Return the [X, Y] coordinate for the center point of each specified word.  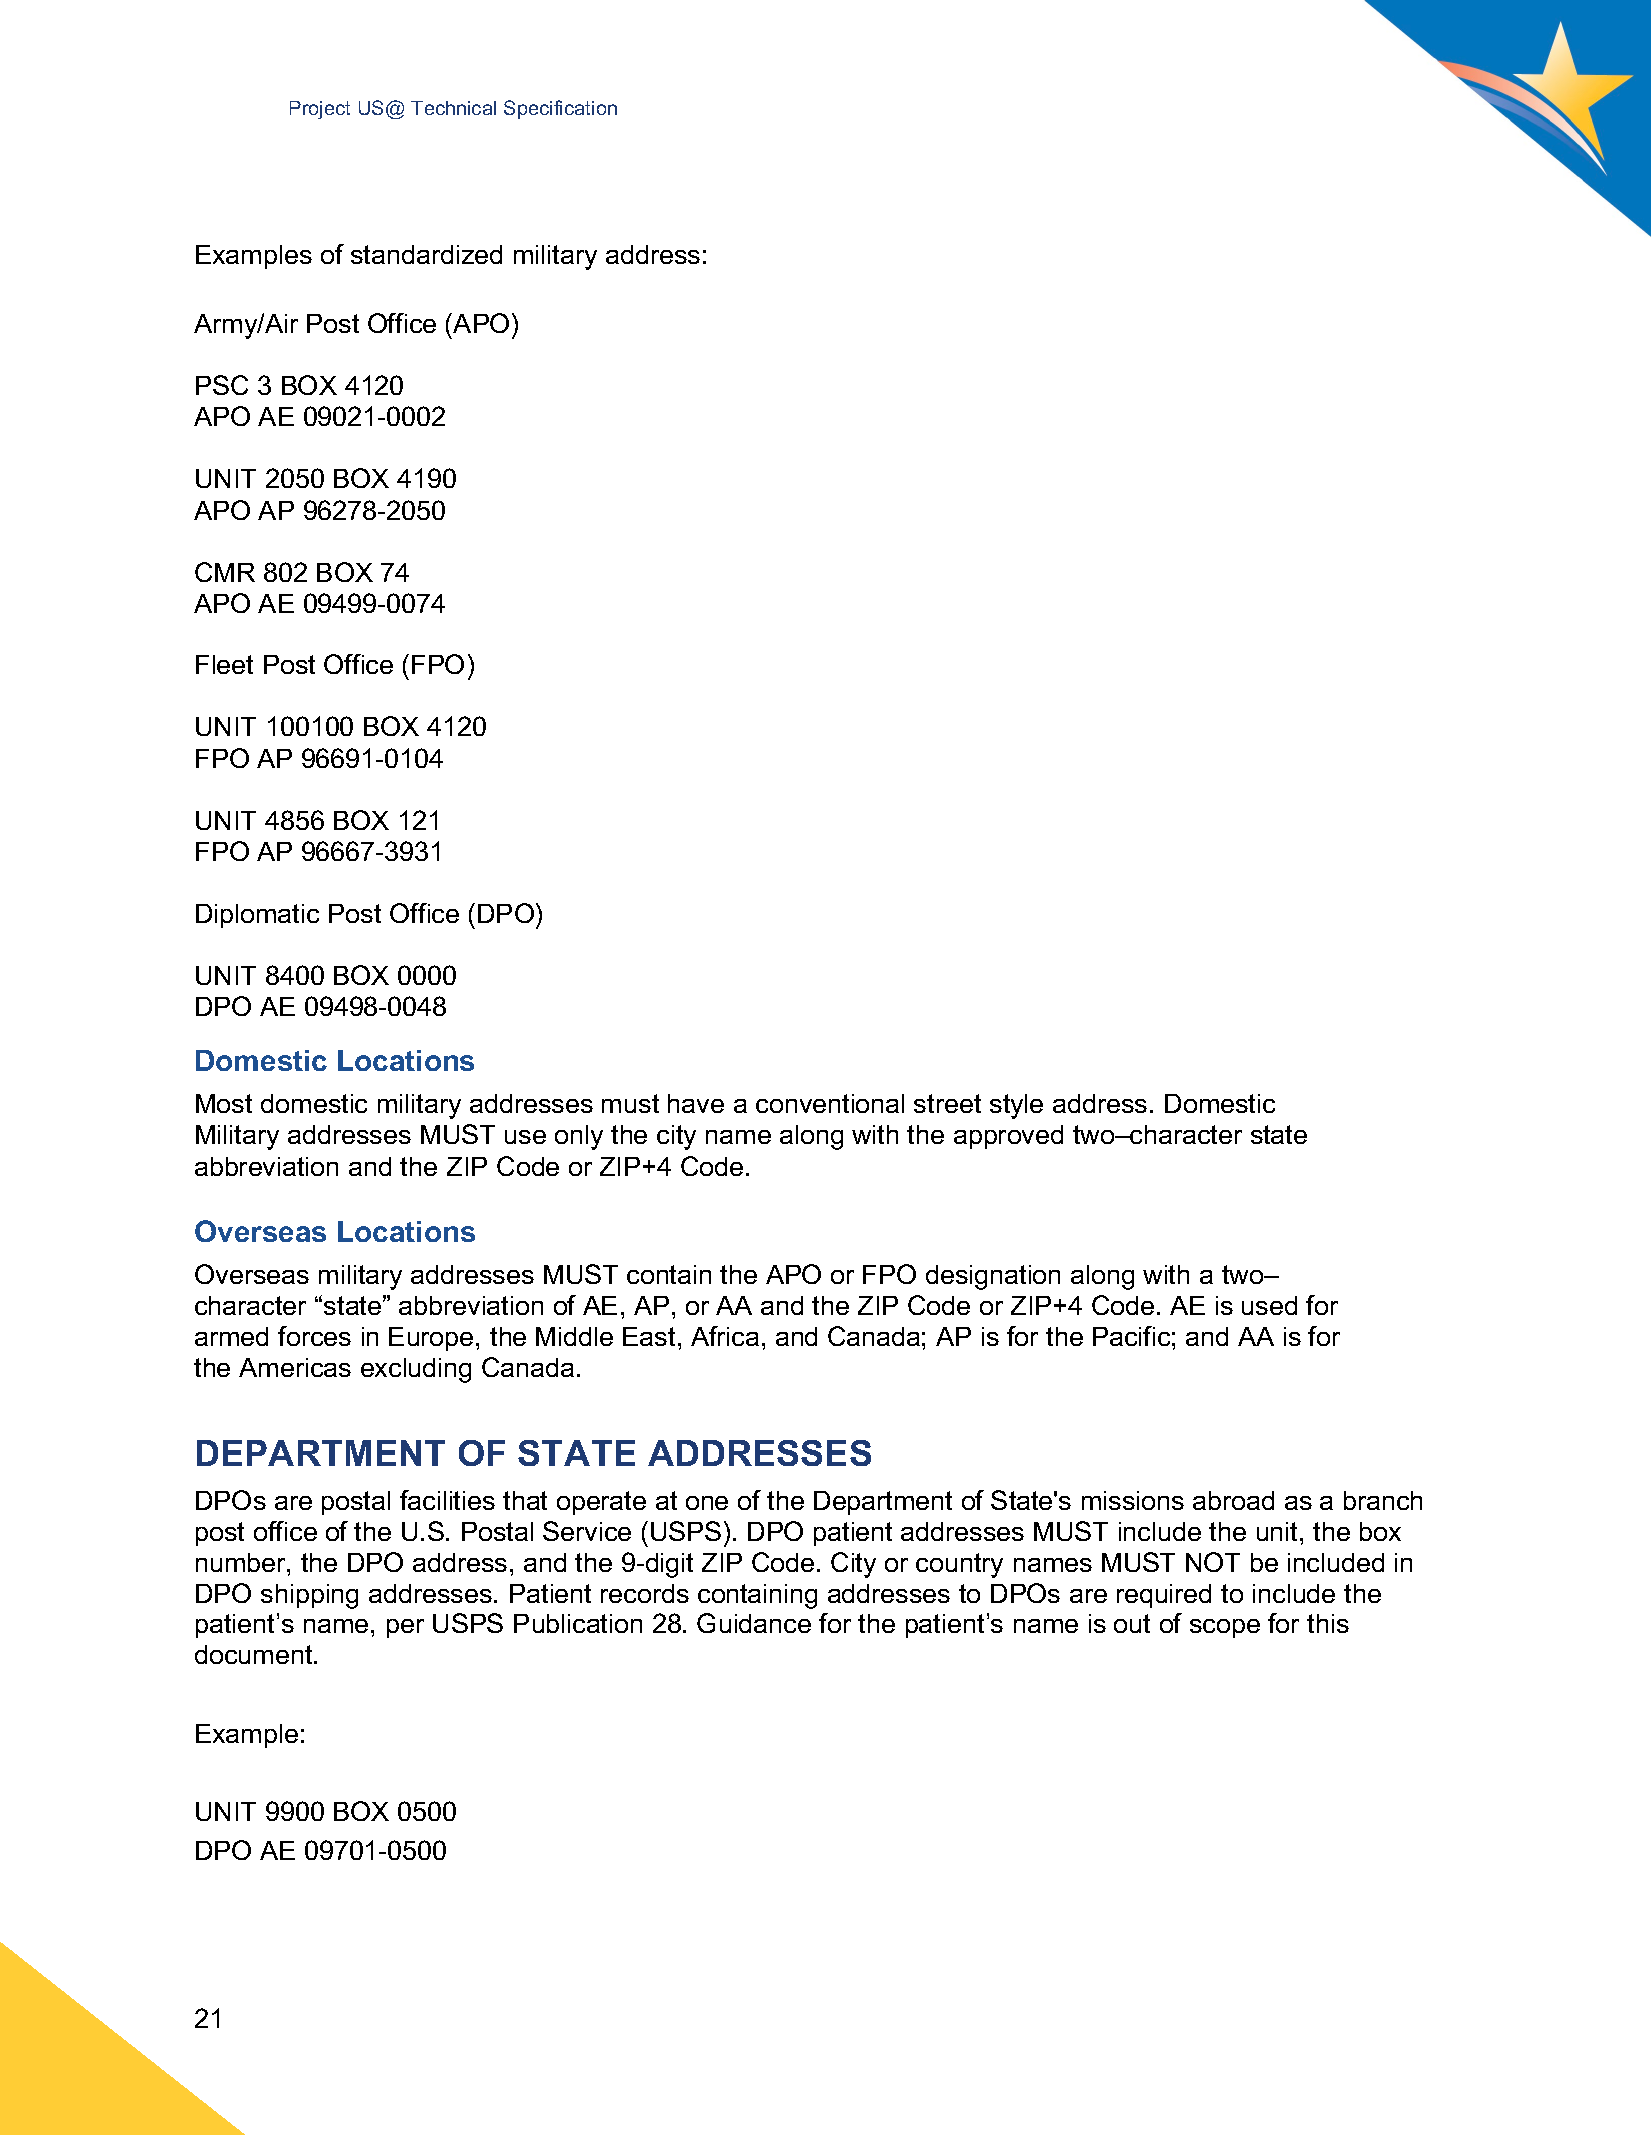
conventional [830, 1103]
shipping [309, 1596]
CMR [225, 572]
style [1016, 1106]
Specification [560, 109]
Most [224, 1103]
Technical [453, 108]
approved [1008, 1137]
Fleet [224, 664]
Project [320, 110]
